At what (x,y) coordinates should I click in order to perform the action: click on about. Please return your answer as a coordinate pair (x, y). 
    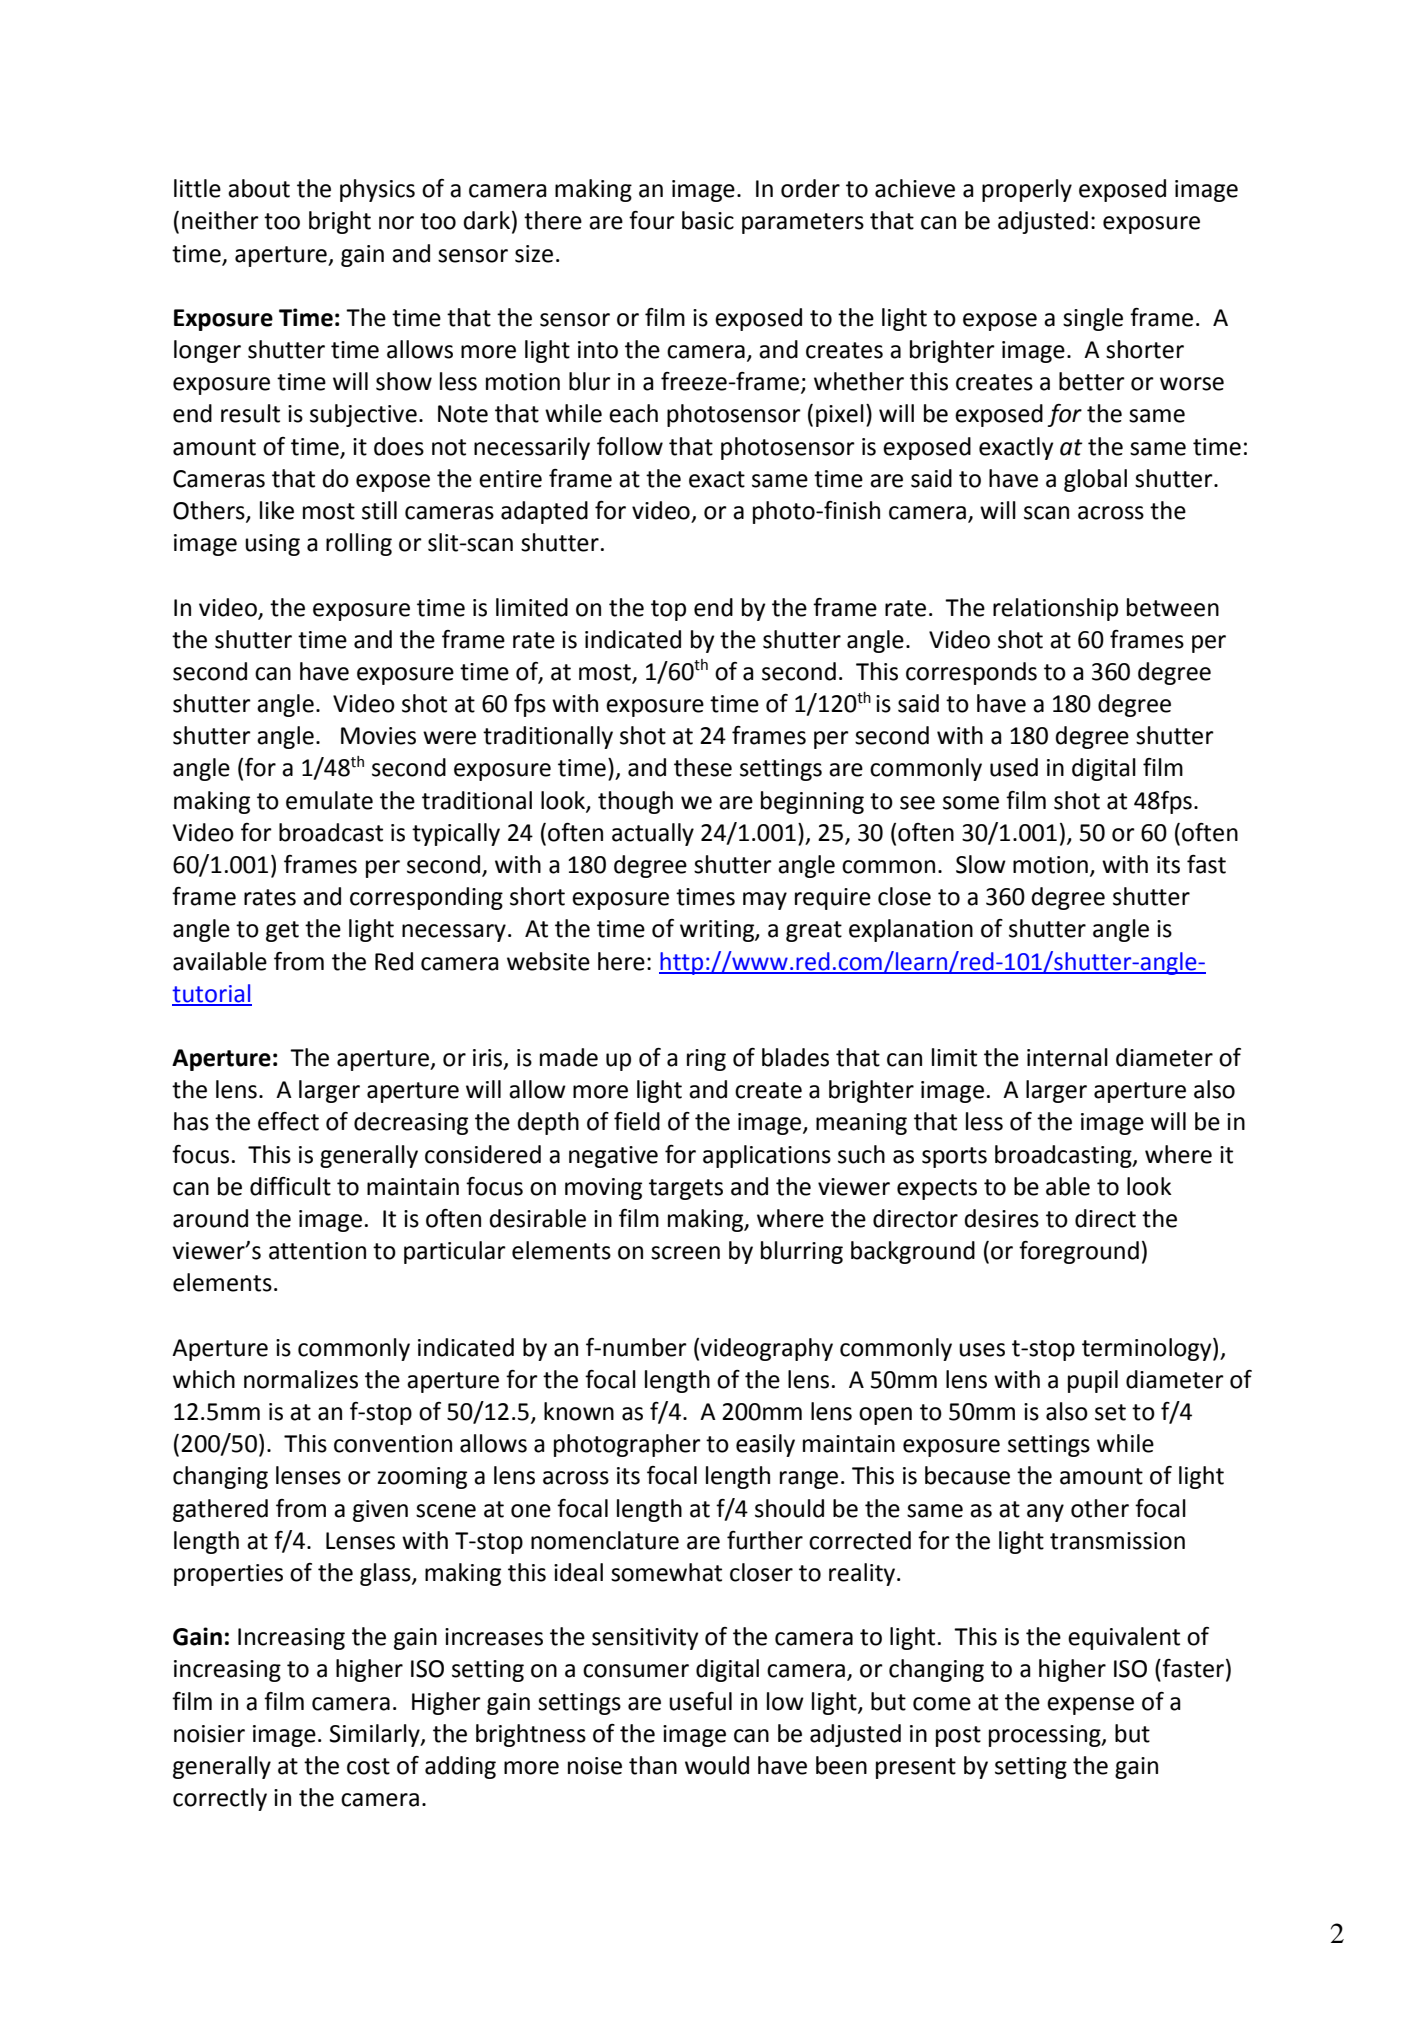
    Looking at the image, I should click on (259, 188).
